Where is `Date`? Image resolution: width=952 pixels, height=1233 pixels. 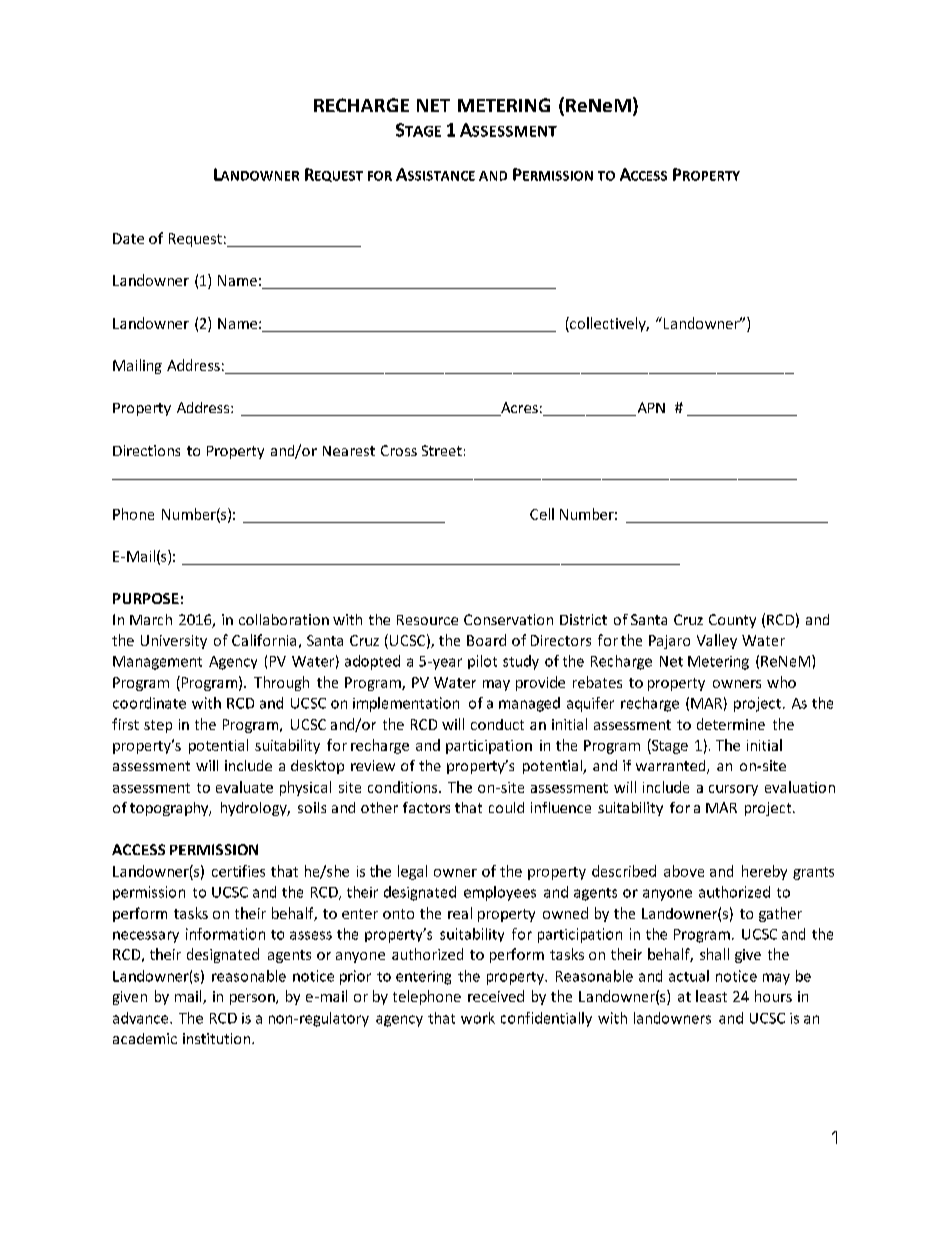 Date is located at coordinates (128, 238).
